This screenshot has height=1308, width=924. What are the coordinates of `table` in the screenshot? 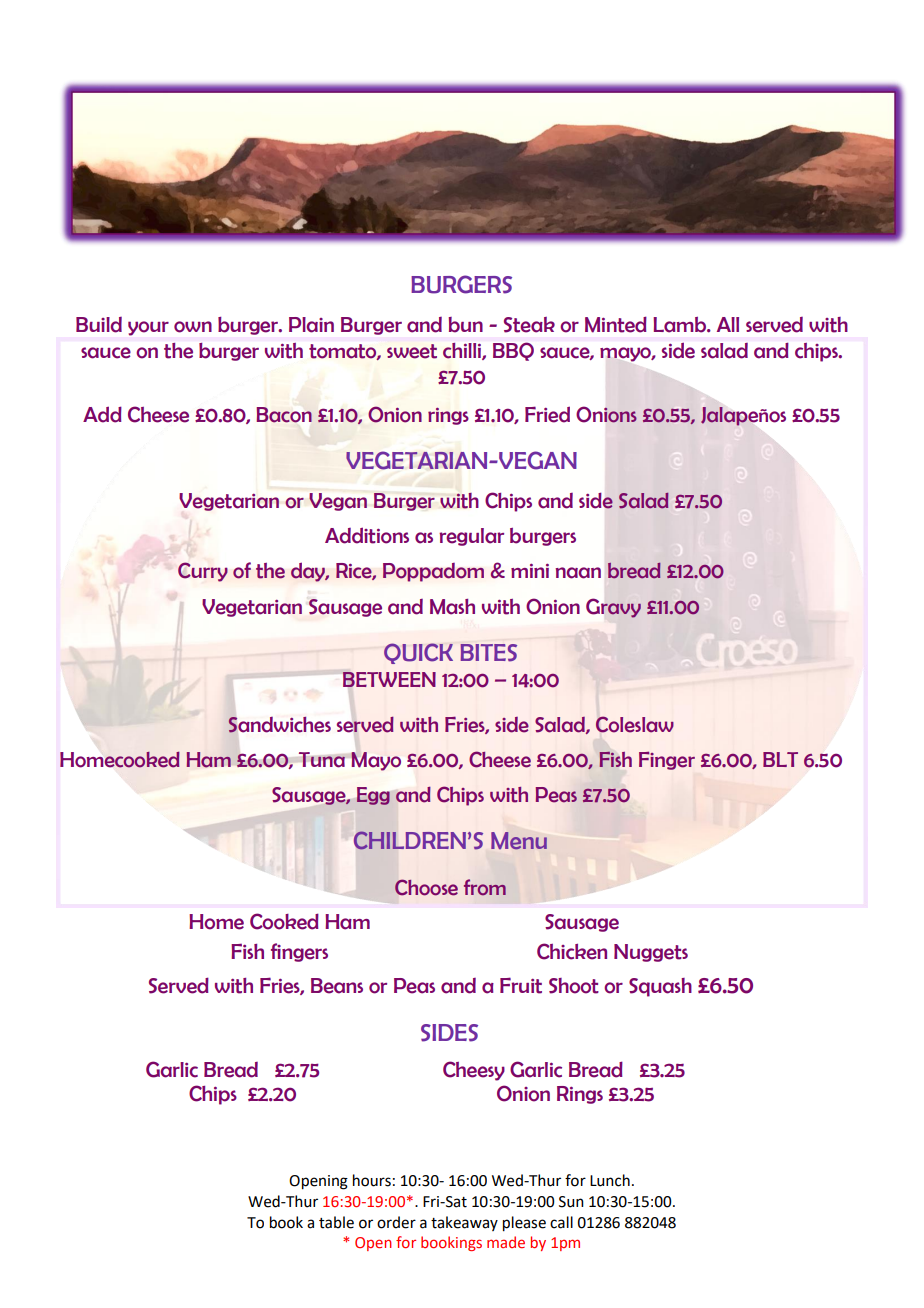 It's located at (336, 1222).
